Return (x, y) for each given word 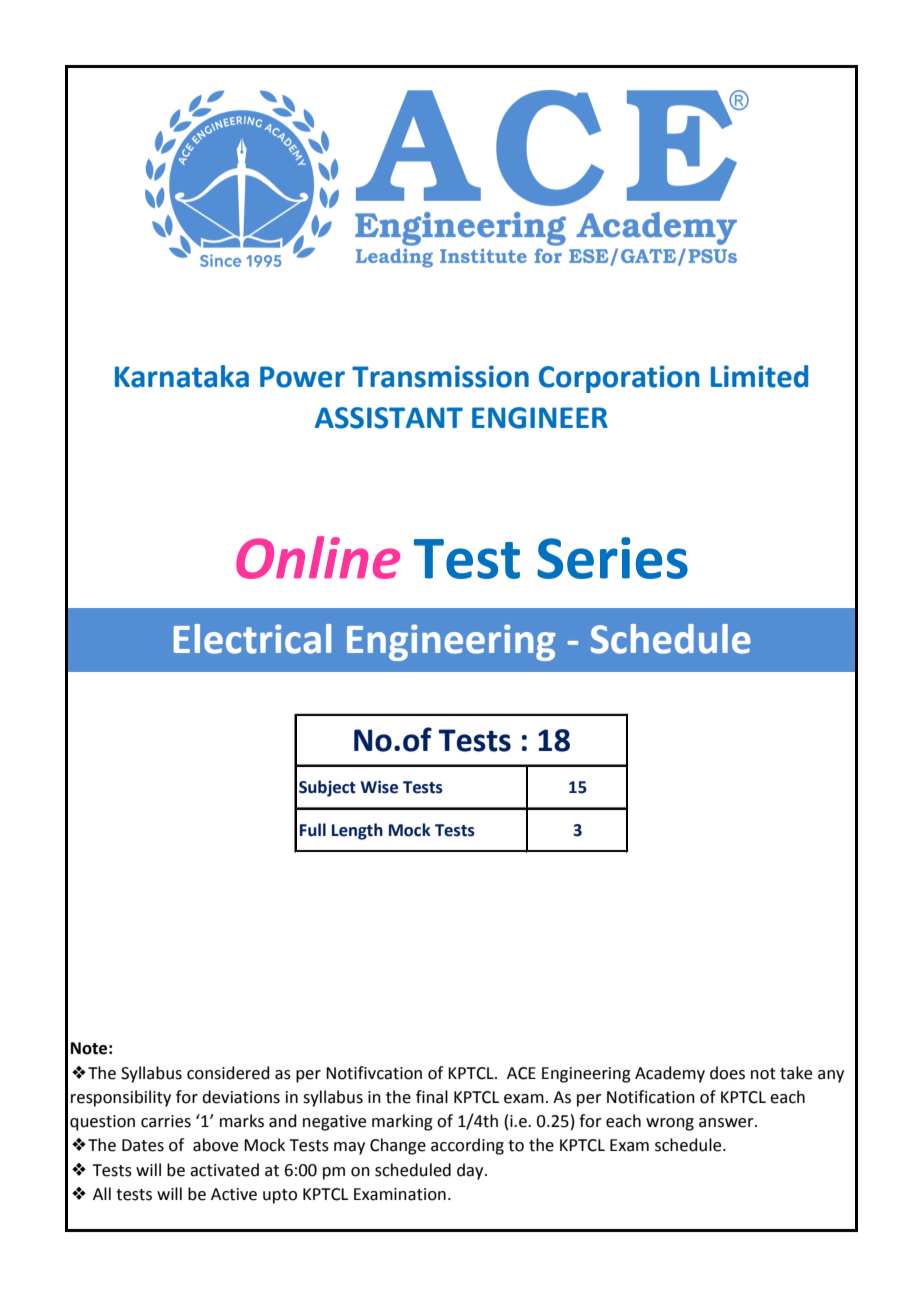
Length (357, 831)
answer (727, 1123)
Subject (327, 788)
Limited (759, 376)
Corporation (619, 379)
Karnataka (182, 376)
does (727, 1073)
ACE (521, 1073)
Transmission (440, 376)
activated (224, 1170)
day (471, 1171)
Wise (379, 787)
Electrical (252, 639)
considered (228, 1073)
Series (612, 558)
